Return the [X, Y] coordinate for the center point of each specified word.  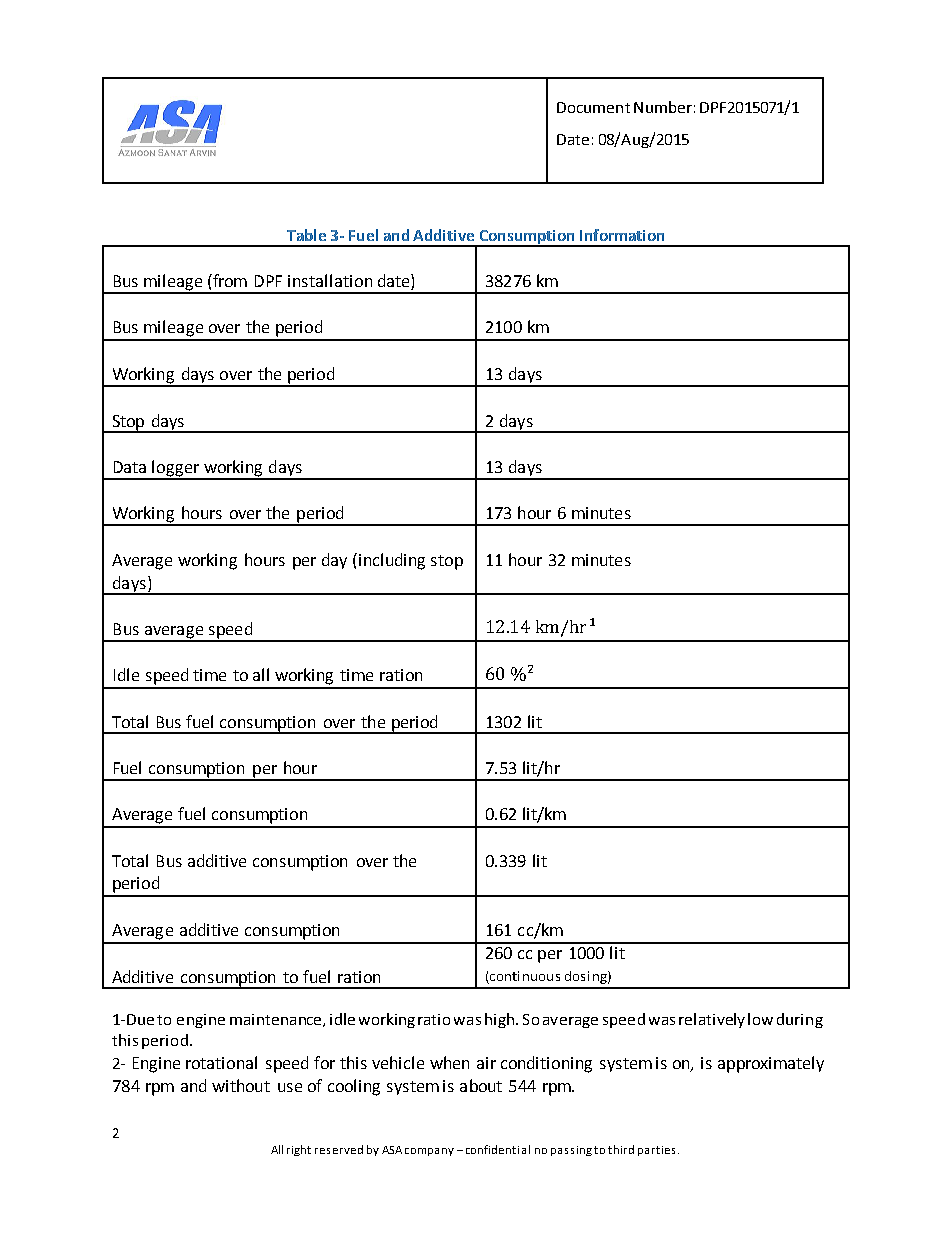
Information [622, 235]
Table [306, 235]
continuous [525, 976]
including [392, 561]
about [481, 1085]
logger [176, 469]
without [241, 1085]
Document [593, 107]
